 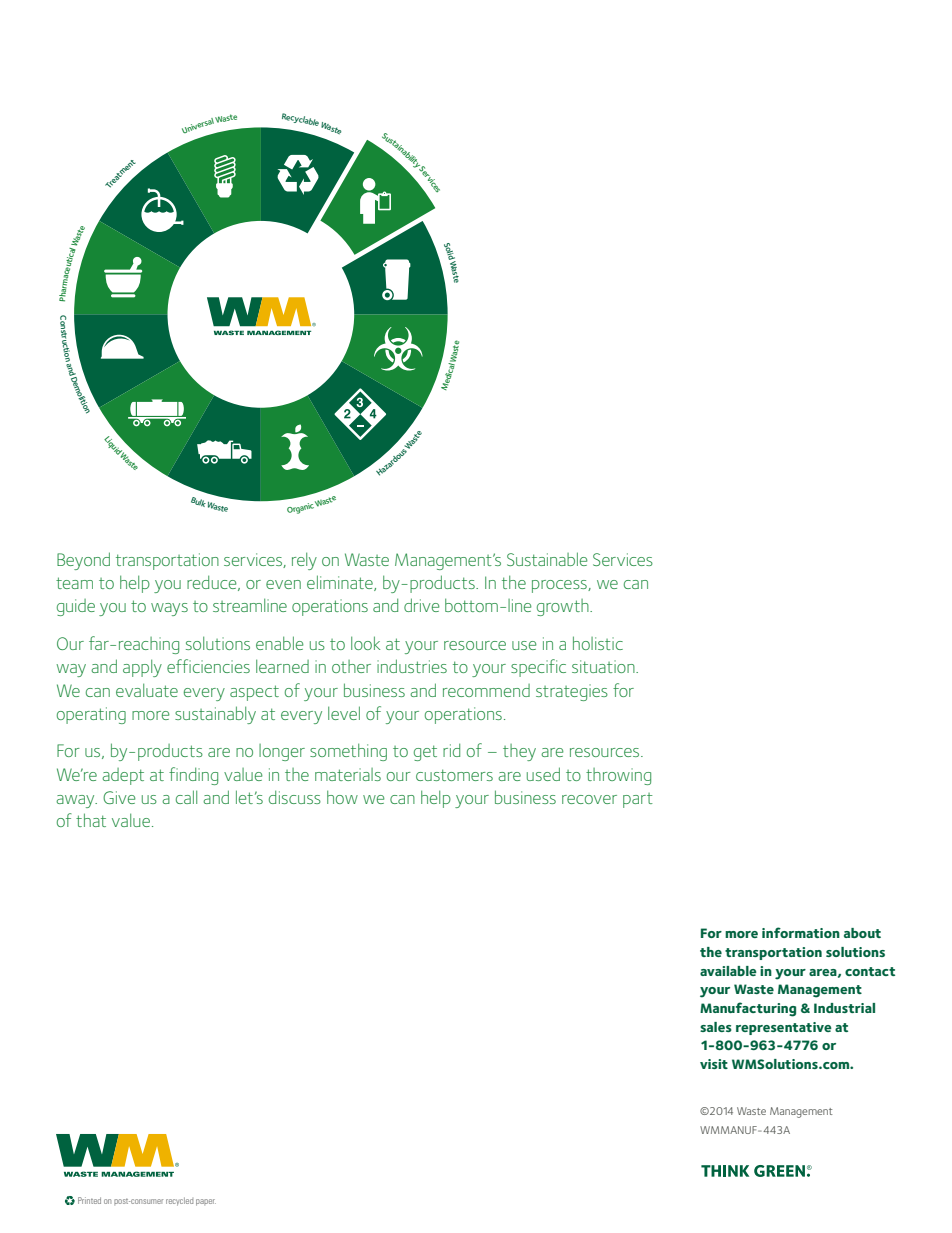 I want to click on recycled, so click(x=179, y=1201).
